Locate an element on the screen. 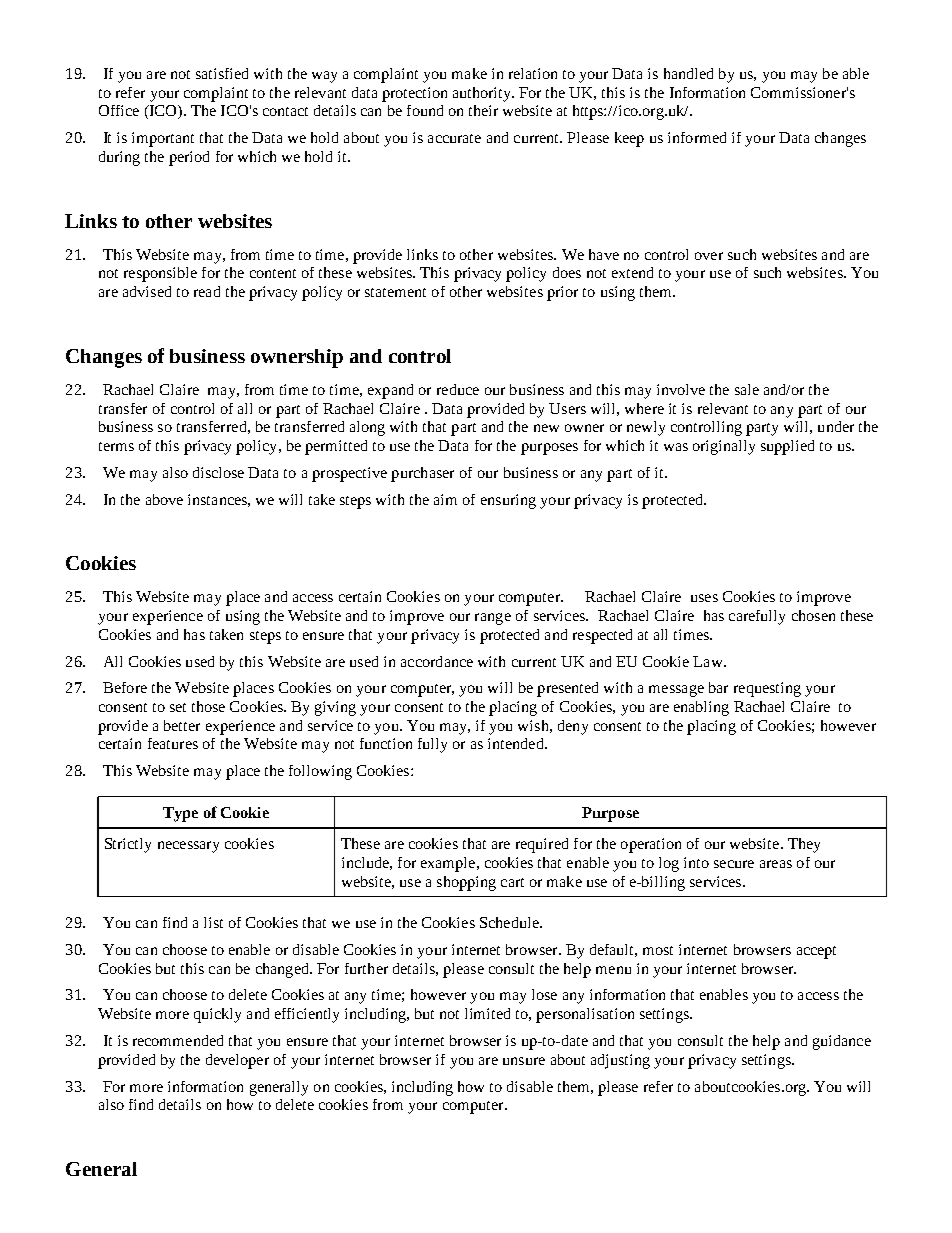 The height and width of the screenshot is (1233, 952). originally is located at coordinates (724, 447).
